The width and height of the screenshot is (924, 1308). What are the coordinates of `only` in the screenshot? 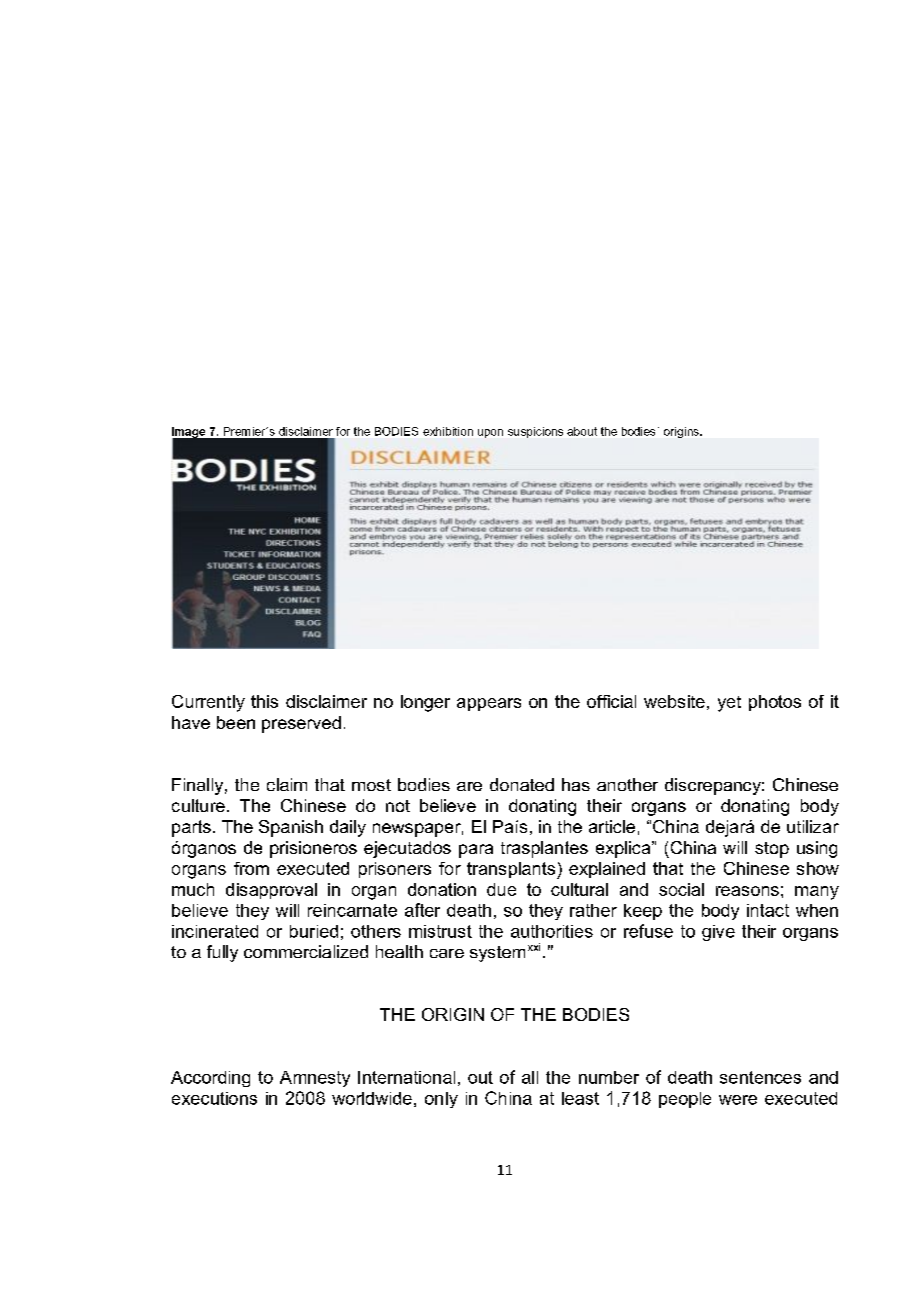 It's located at (441, 1100).
